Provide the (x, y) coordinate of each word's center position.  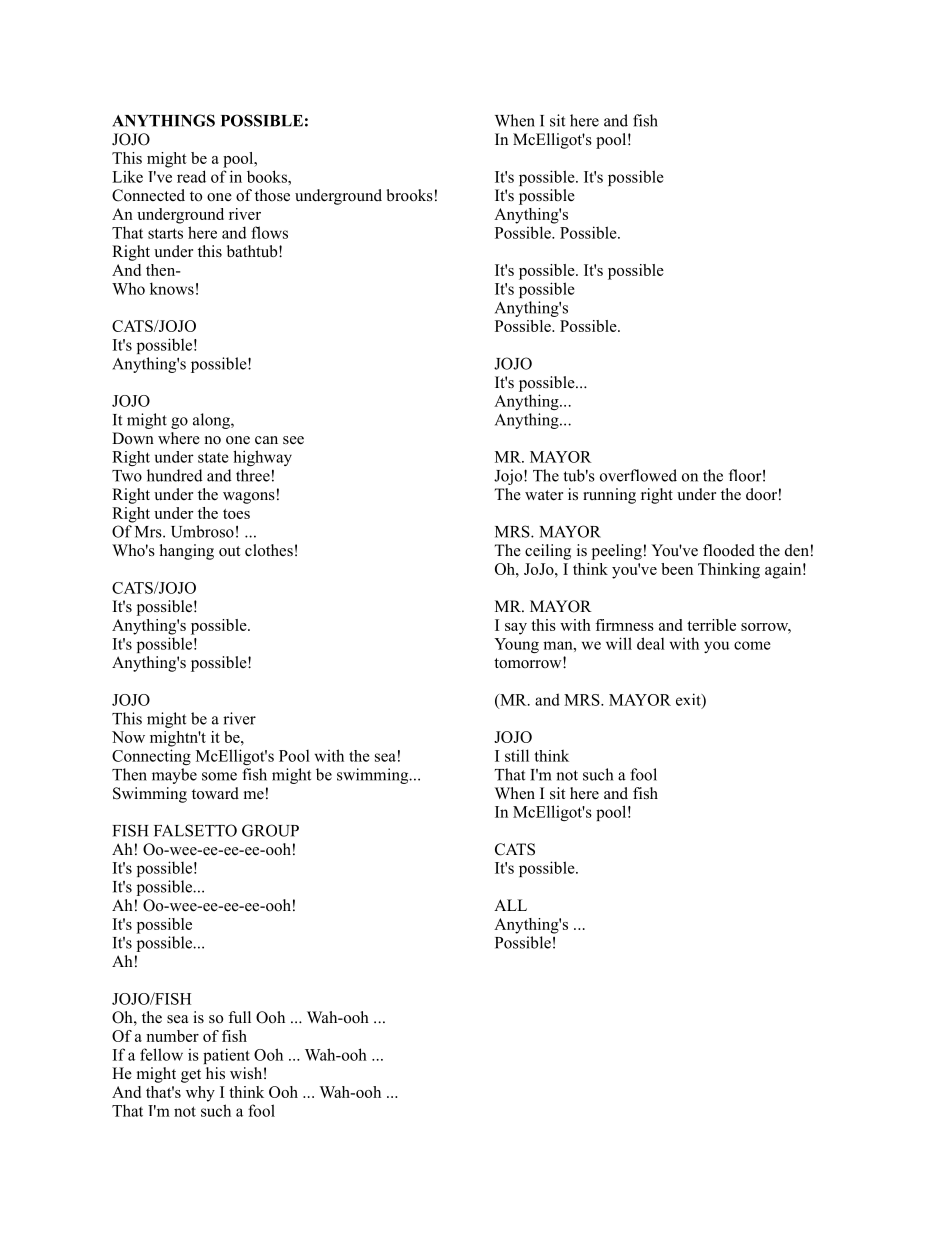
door (761, 494)
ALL (510, 905)
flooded (729, 550)
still (517, 755)
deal (651, 643)
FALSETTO (195, 830)
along (212, 421)
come (752, 645)
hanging (187, 552)
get (191, 1076)
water (544, 495)
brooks (409, 195)
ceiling (548, 552)
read (191, 176)
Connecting (151, 757)
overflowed (638, 475)
